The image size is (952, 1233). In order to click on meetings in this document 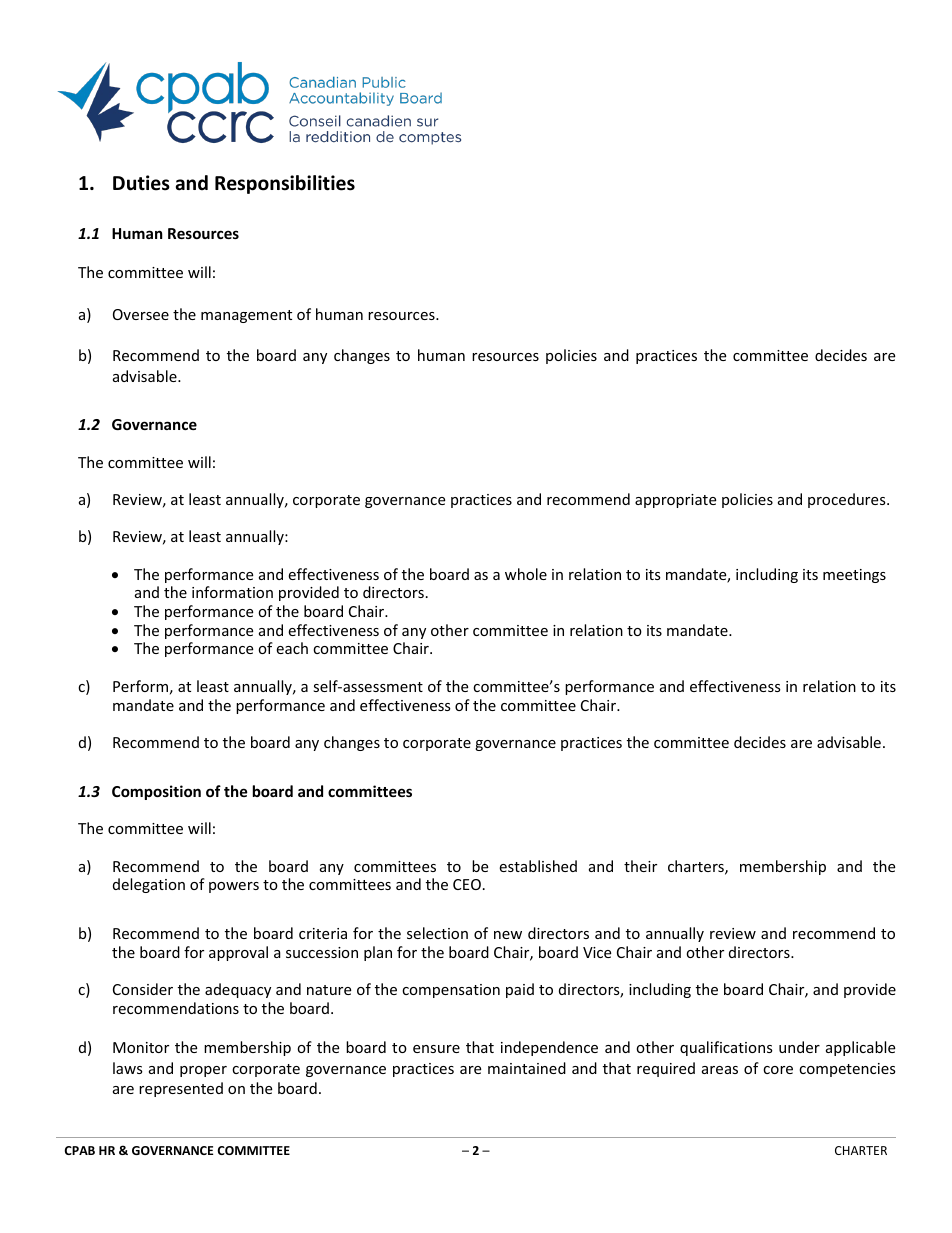, I will do `click(854, 576)`.
